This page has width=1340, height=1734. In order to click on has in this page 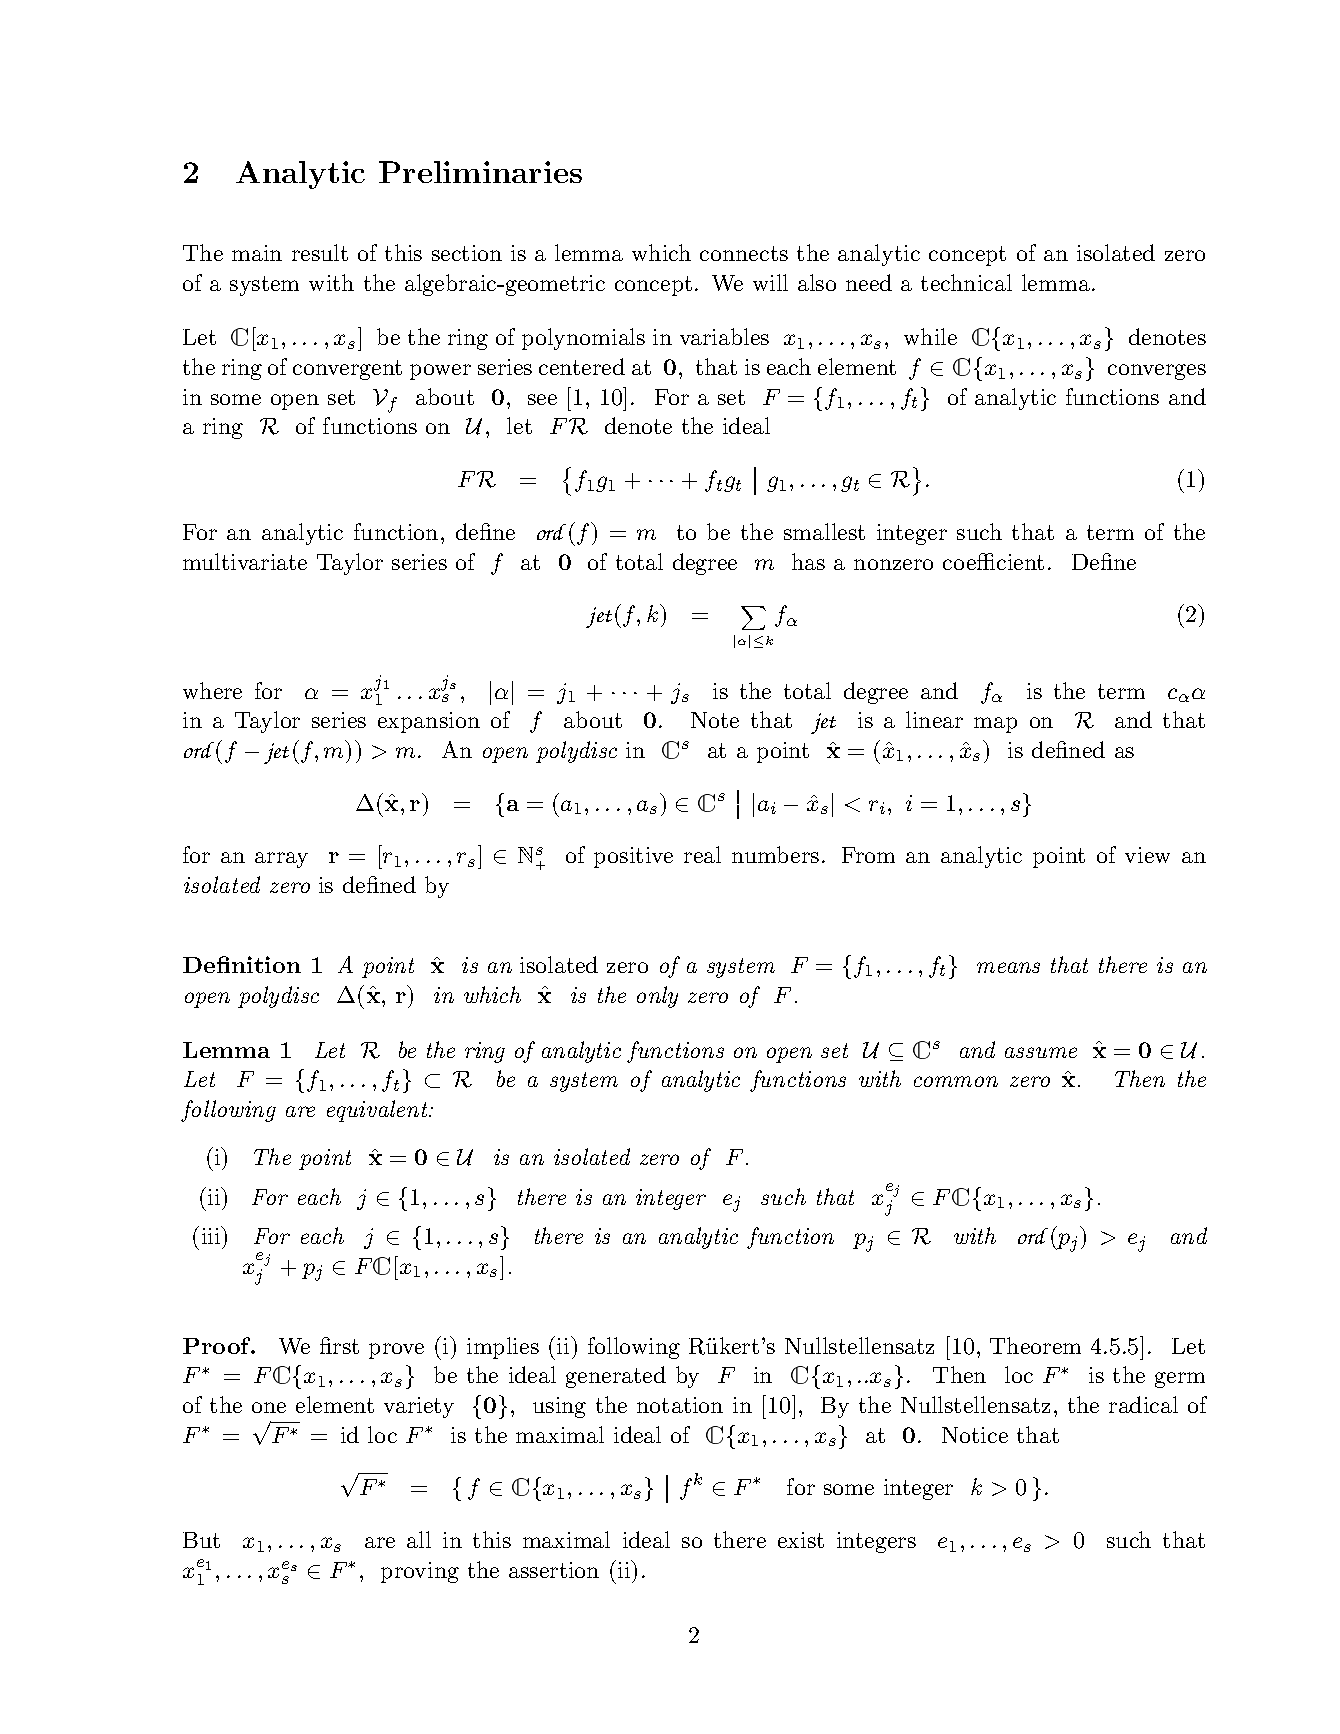, I will do `click(808, 561)`.
